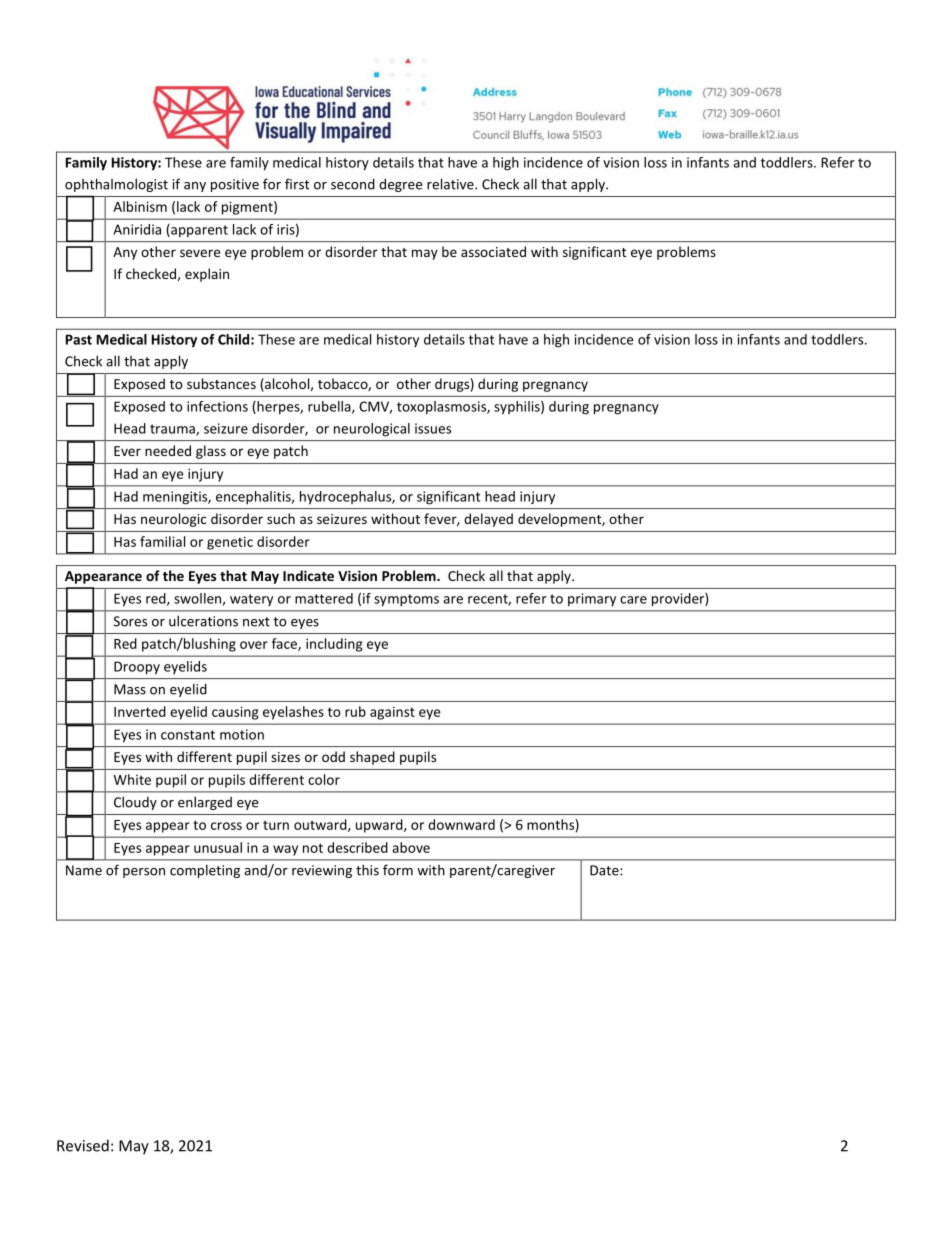 The width and height of the screenshot is (952, 1233). What do you see at coordinates (372, 758) in the screenshot?
I see `shaped` at bounding box center [372, 758].
